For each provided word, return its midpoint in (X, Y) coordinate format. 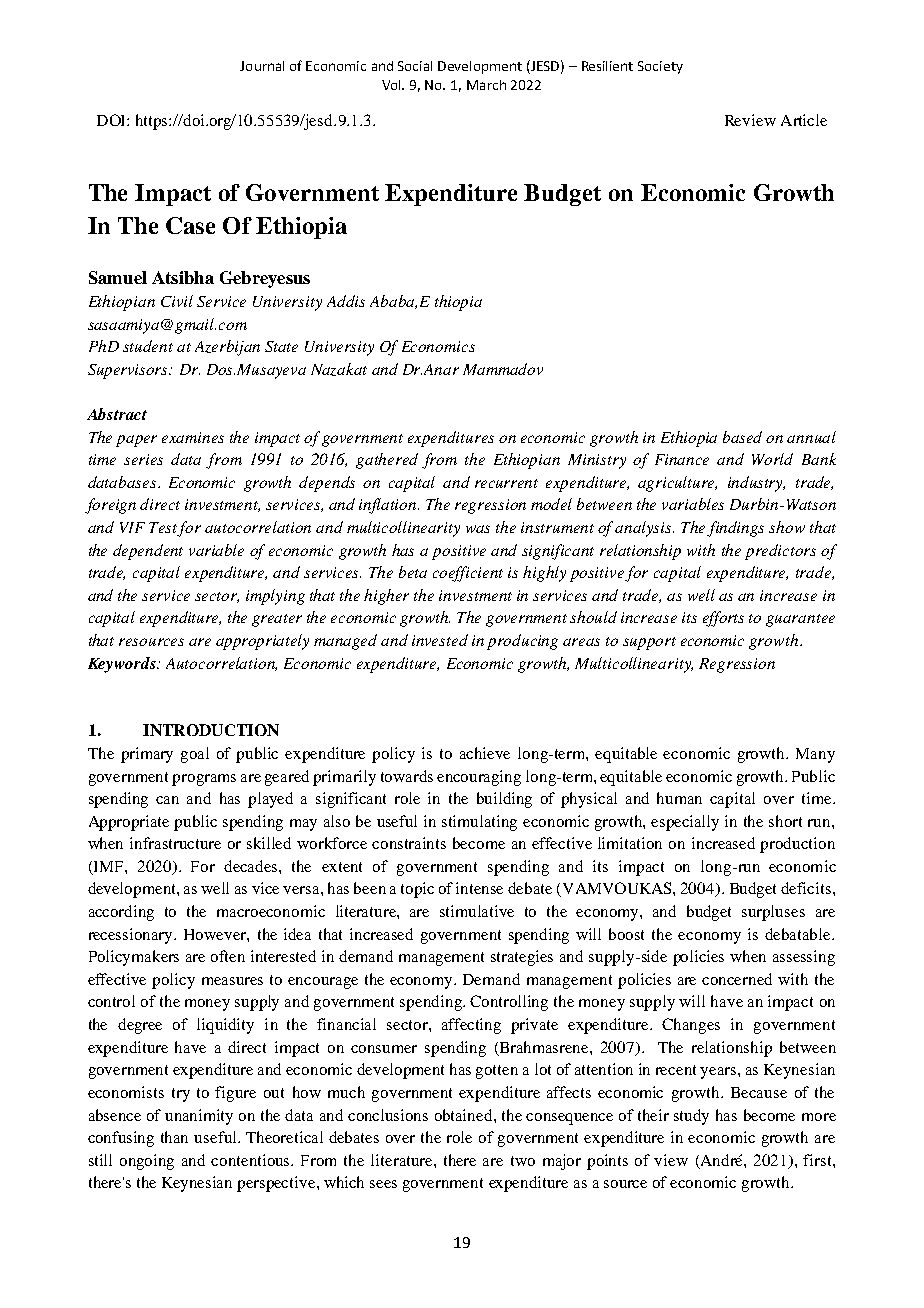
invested (440, 640)
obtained (465, 1115)
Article (804, 120)
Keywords (123, 665)
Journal (262, 66)
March (486, 85)
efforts (723, 619)
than (174, 1137)
